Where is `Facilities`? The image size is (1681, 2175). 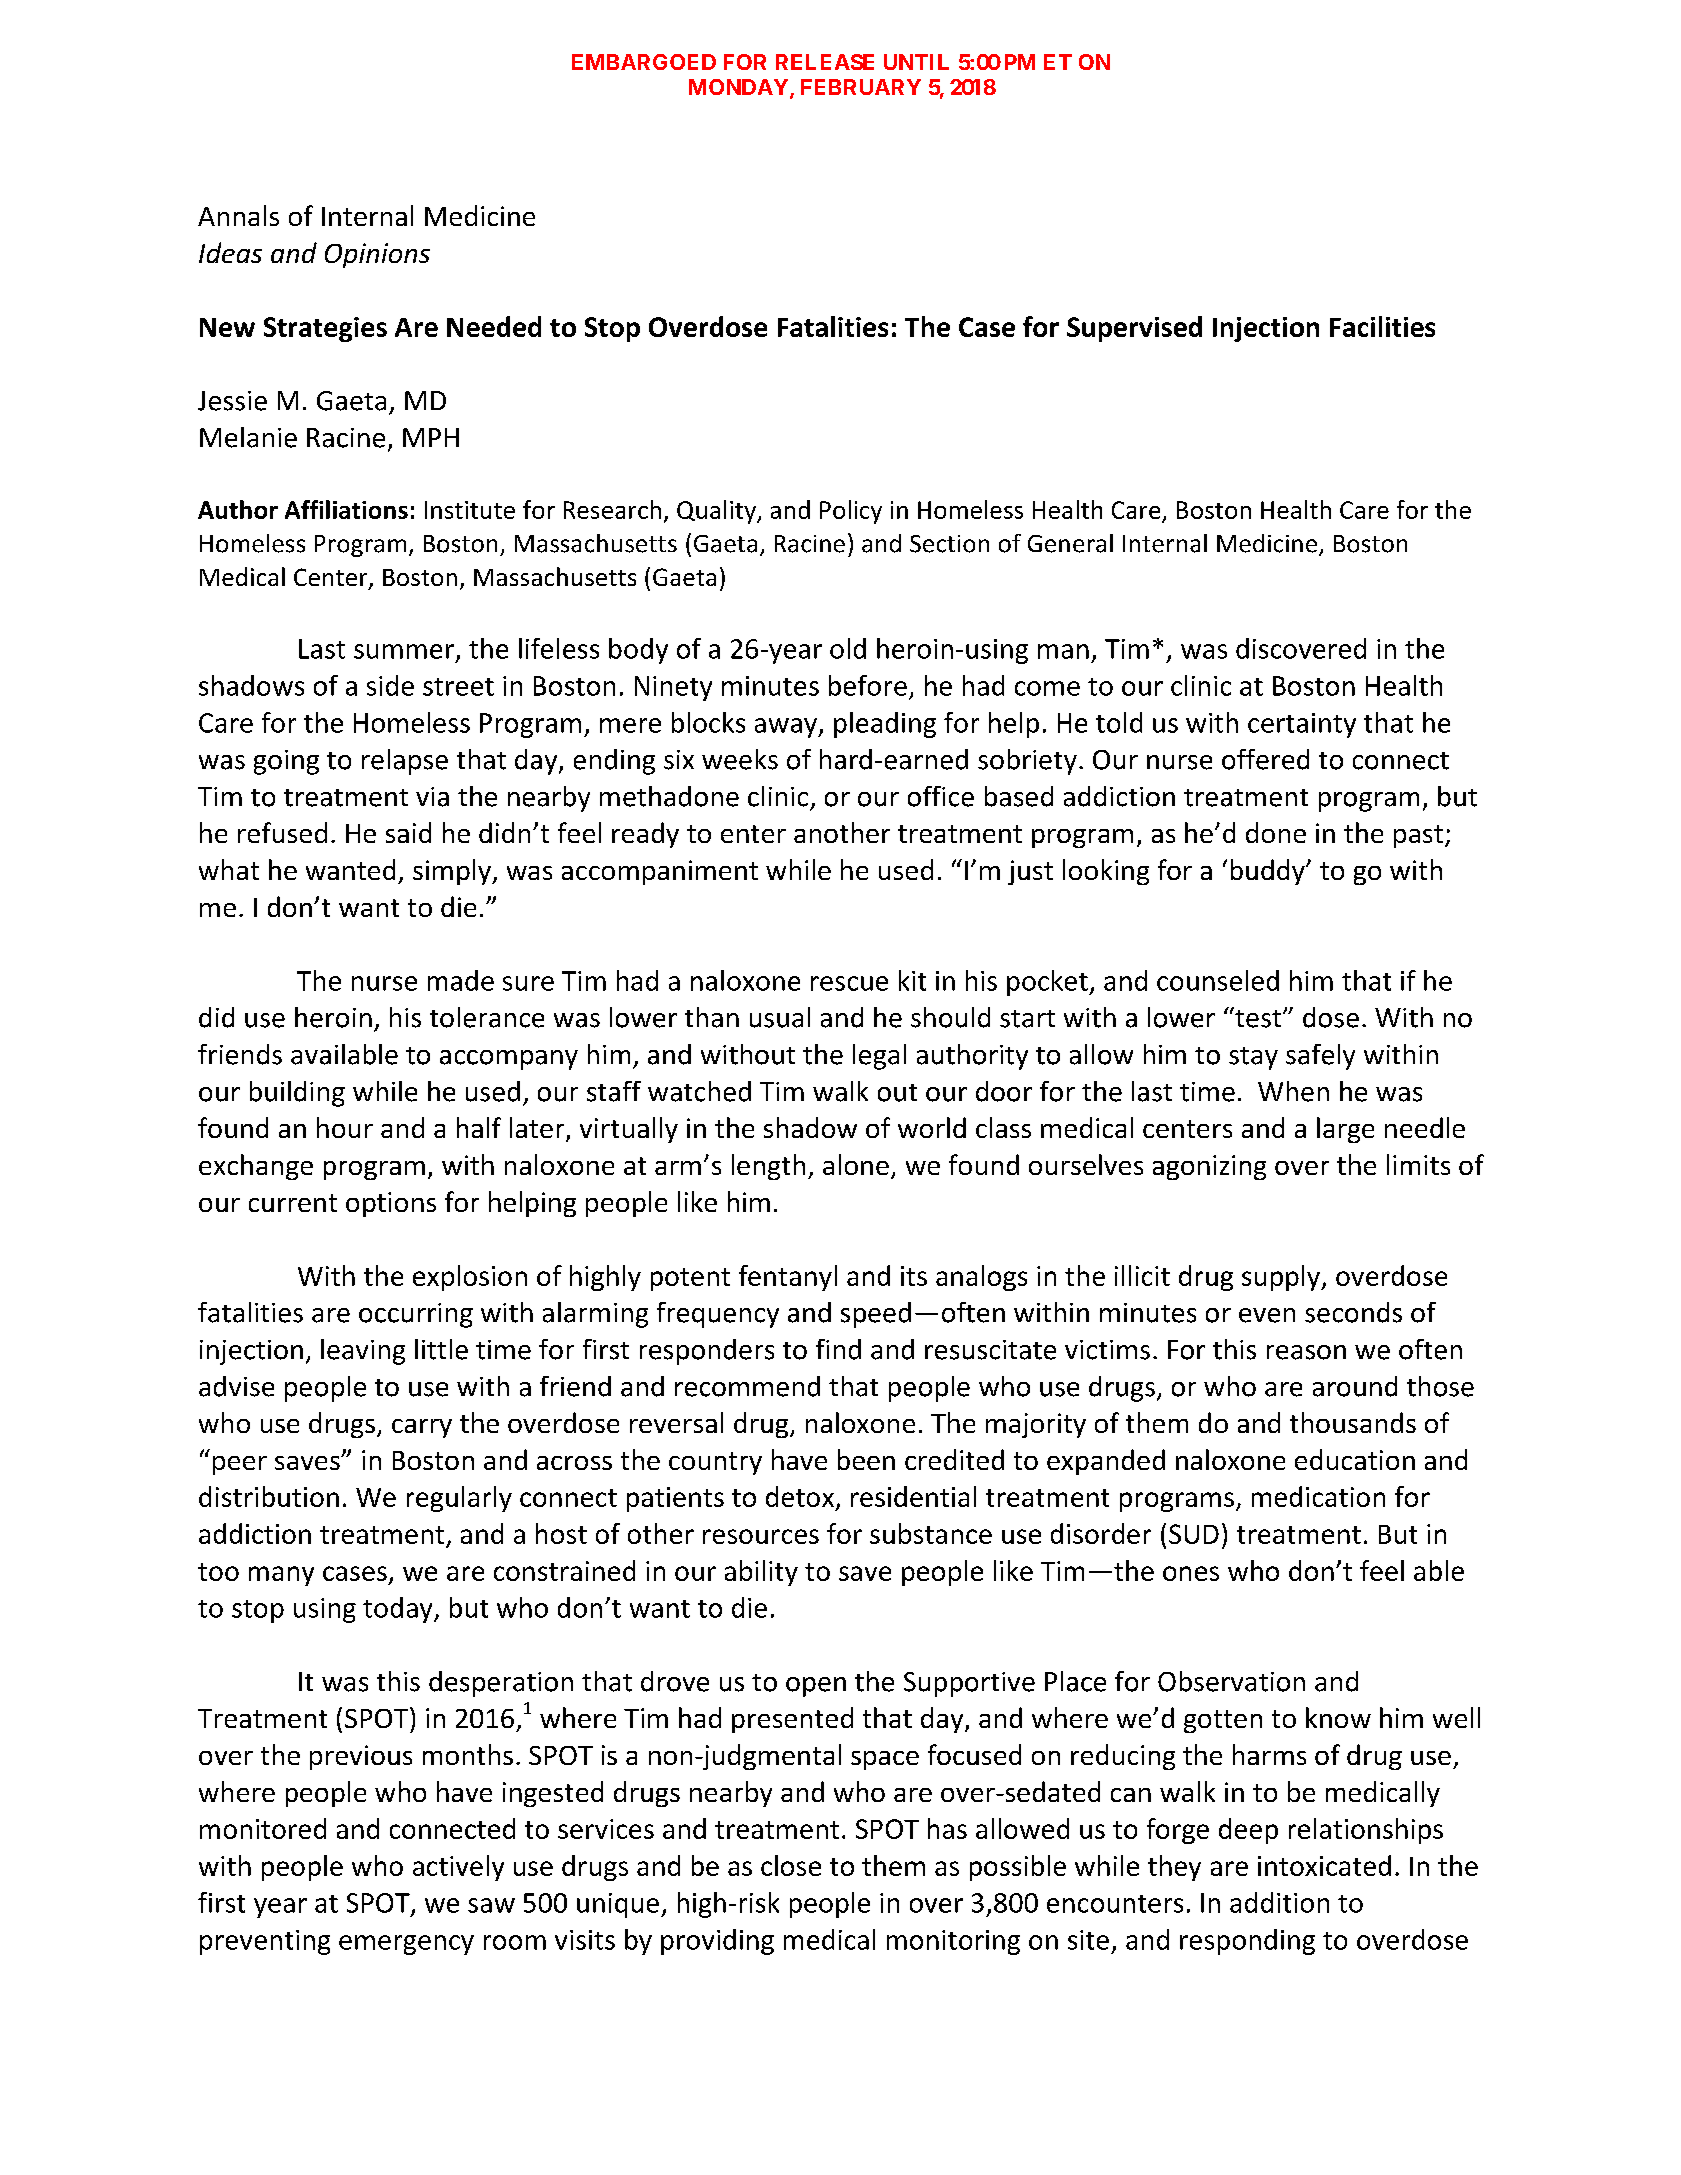
Facilities is located at coordinates (1382, 326).
